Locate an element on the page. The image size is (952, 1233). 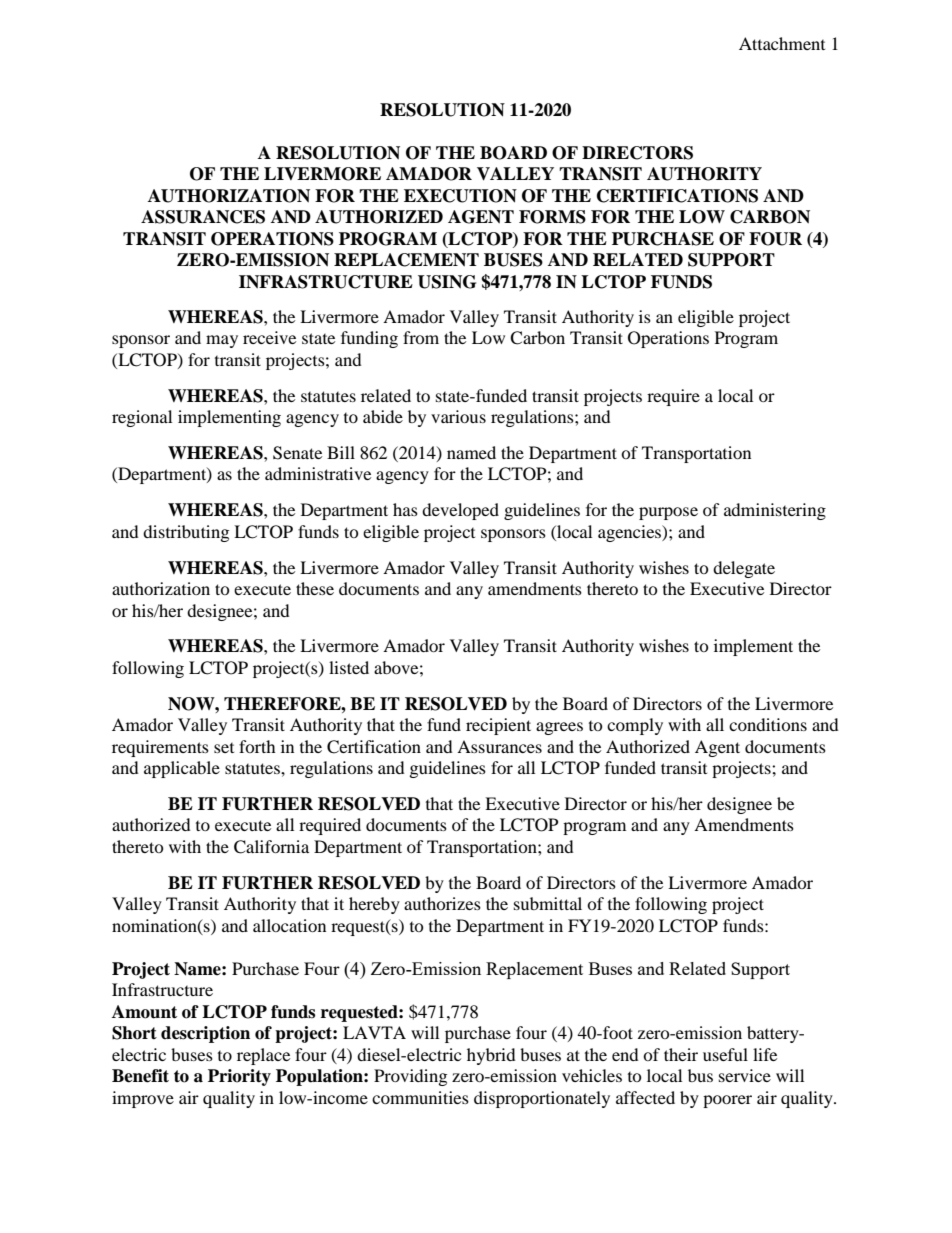
set is located at coordinates (224, 748).
